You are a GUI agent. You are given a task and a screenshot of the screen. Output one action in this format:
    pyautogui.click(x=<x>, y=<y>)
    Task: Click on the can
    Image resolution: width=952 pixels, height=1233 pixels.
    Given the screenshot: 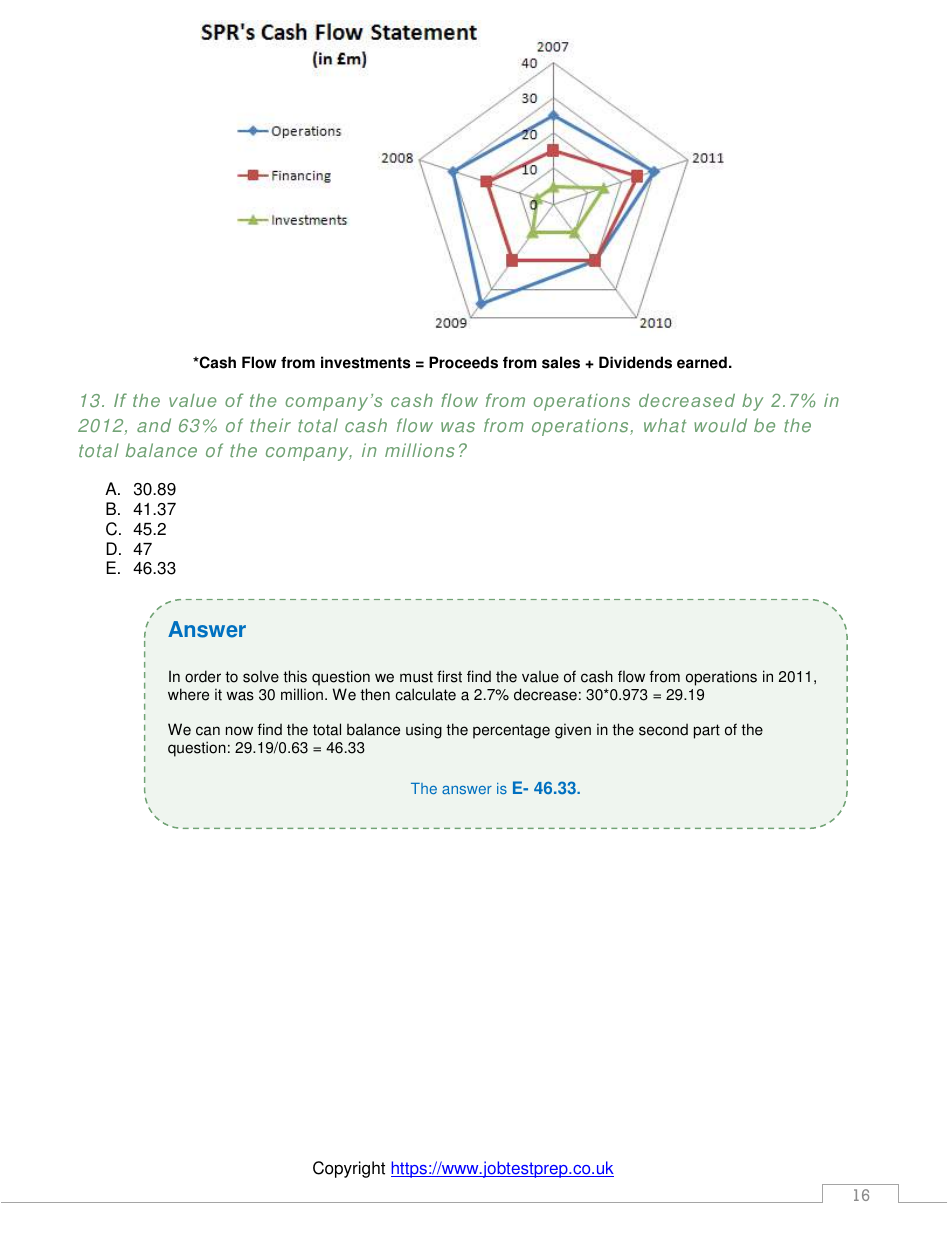 What is the action you would take?
    pyautogui.click(x=208, y=731)
